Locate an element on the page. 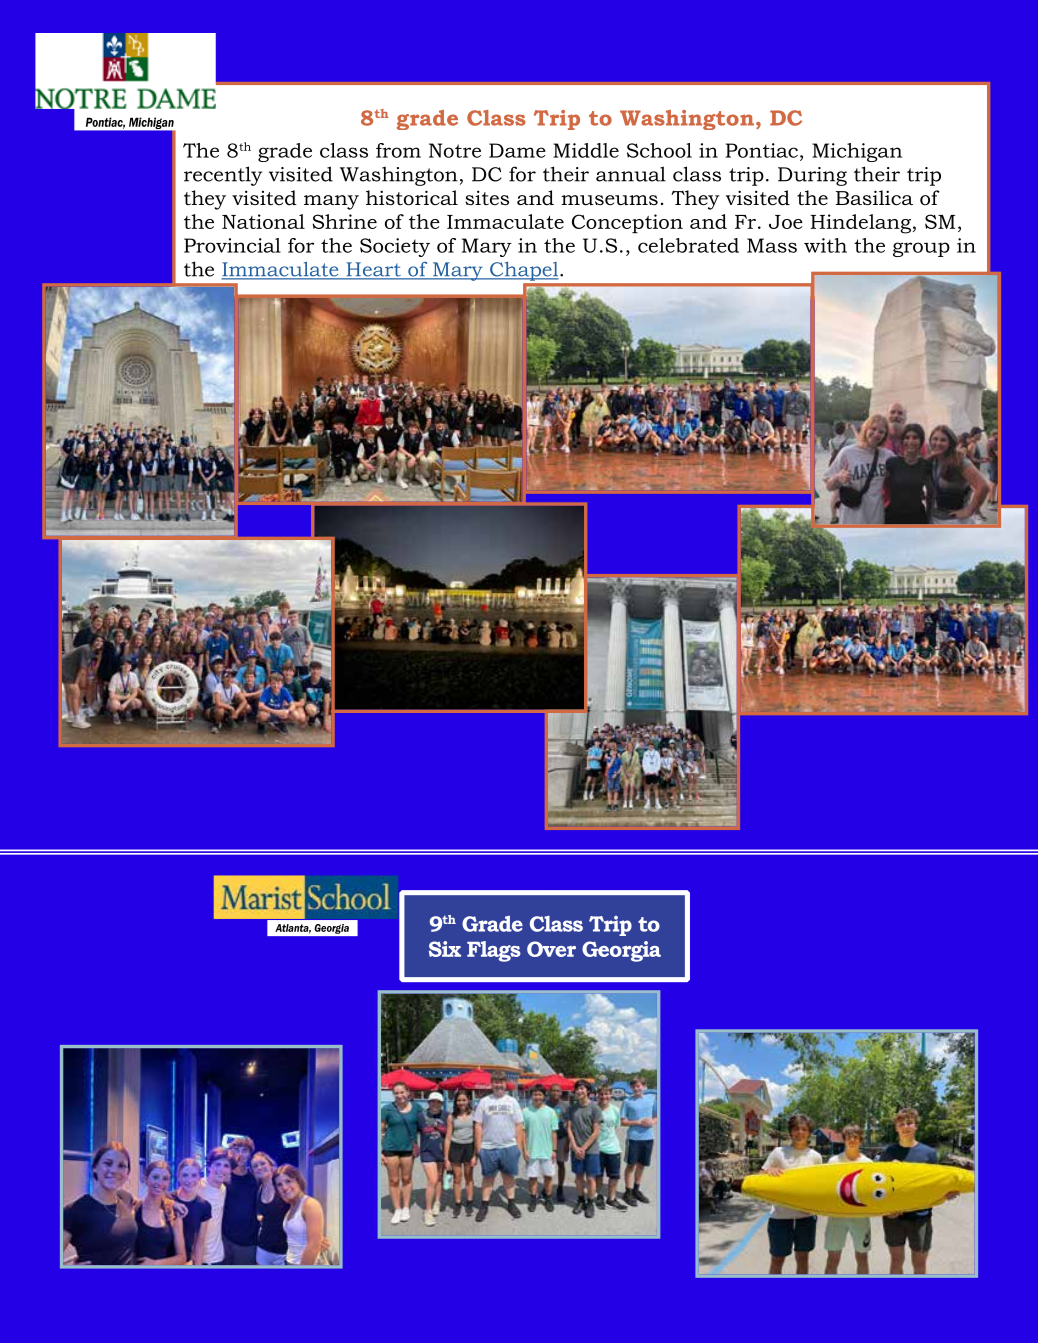 Image resolution: width=1038 pixels, height=1343 pixels. group is located at coordinates (921, 249).
